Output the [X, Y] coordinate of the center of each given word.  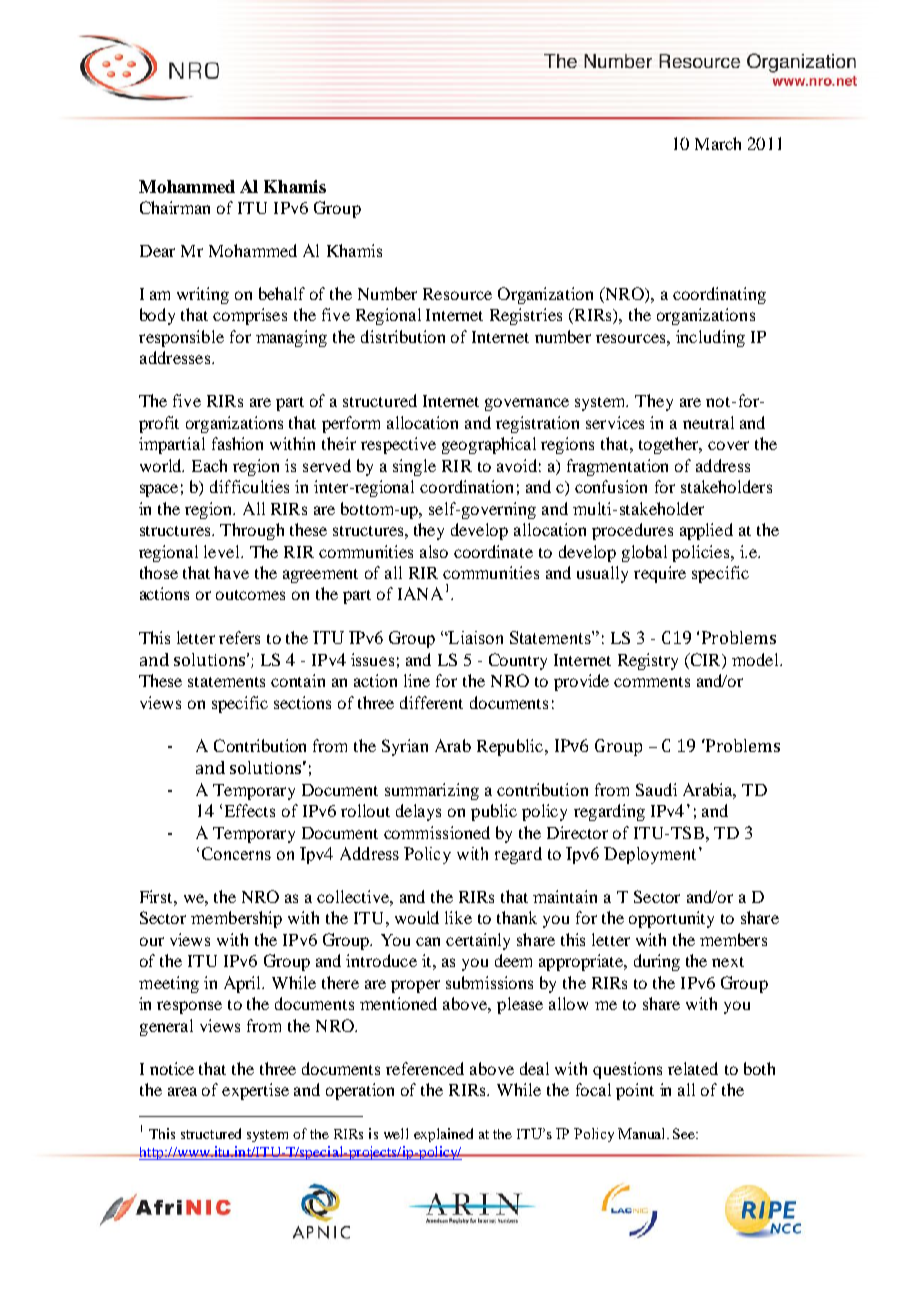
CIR [705, 659]
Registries [526, 316]
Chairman [175, 207]
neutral [708, 422]
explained [443, 1135]
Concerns [236, 853]
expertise [255, 1091]
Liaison [475, 637]
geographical [489, 445]
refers [239, 637]
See [685, 1133]
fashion [237, 443]
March [718, 143]
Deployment [650, 855]
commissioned [437, 832]
